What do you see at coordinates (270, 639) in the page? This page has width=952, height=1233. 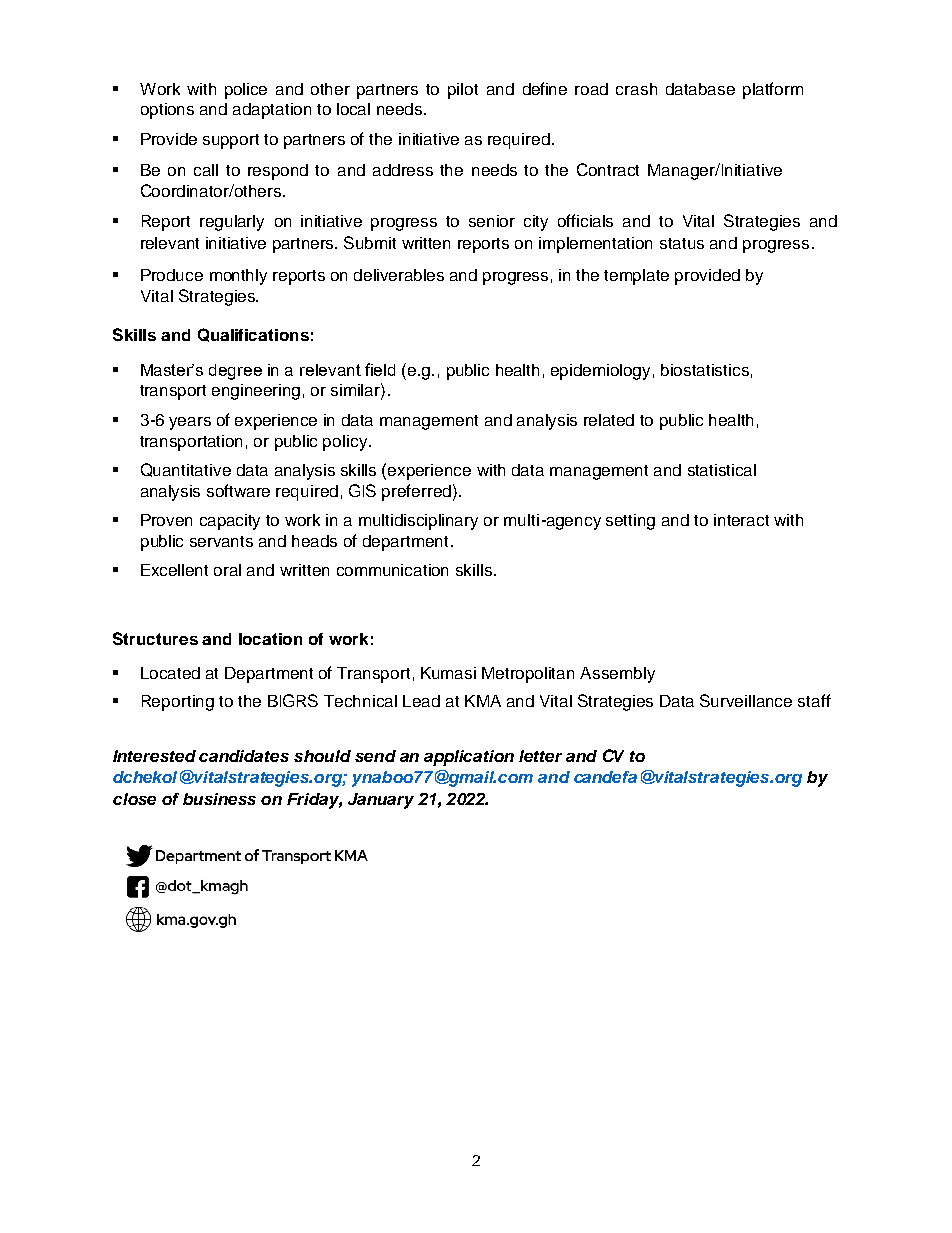 I see `location` at bounding box center [270, 639].
